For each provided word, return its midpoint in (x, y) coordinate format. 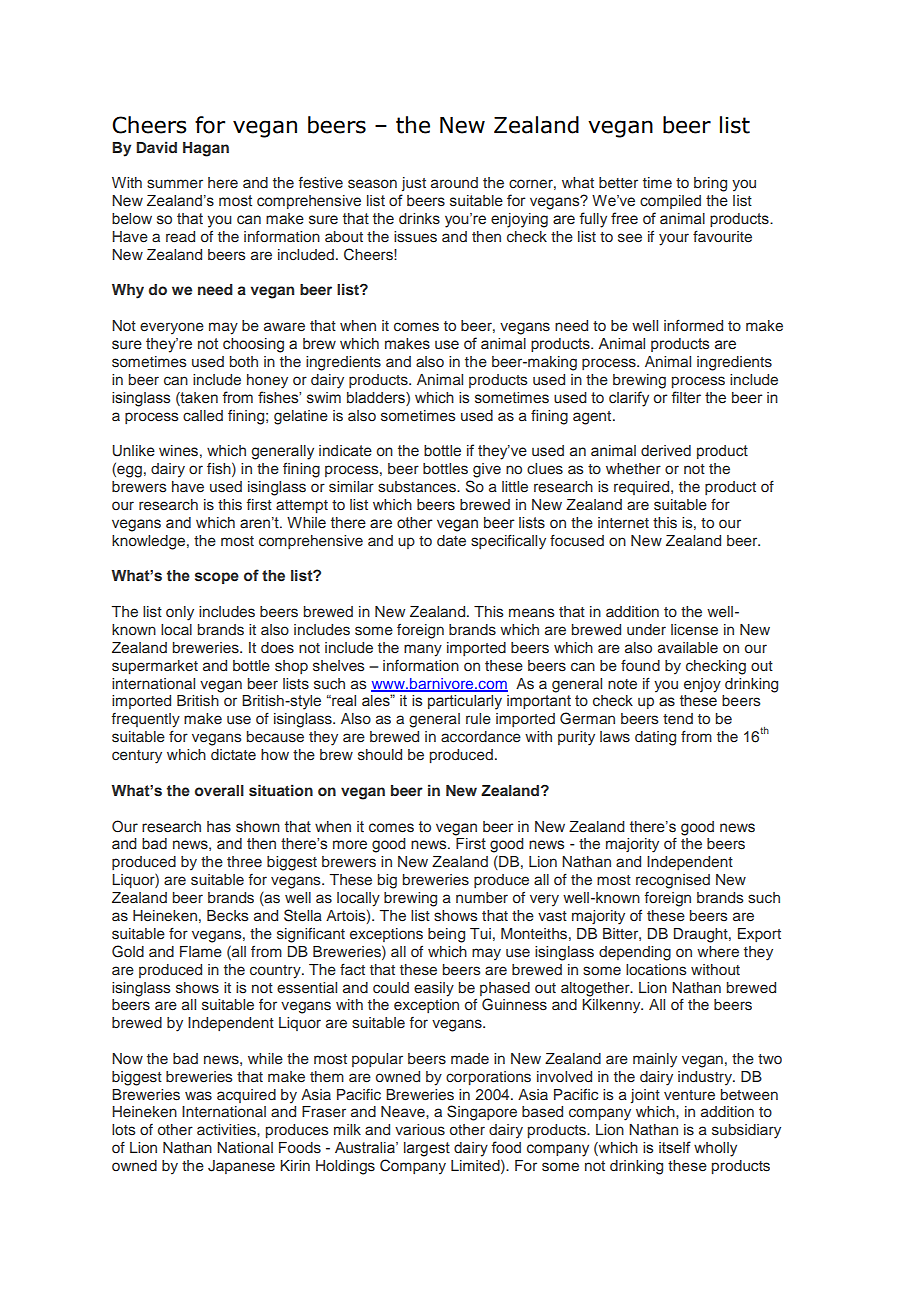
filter (686, 397)
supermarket (155, 667)
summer (175, 184)
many (423, 650)
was (198, 1096)
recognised (673, 881)
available (688, 647)
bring (710, 184)
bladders (377, 398)
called (203, 416)
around (454, 182)
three (244, 861)
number (482, 898)
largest (427, 1149)
